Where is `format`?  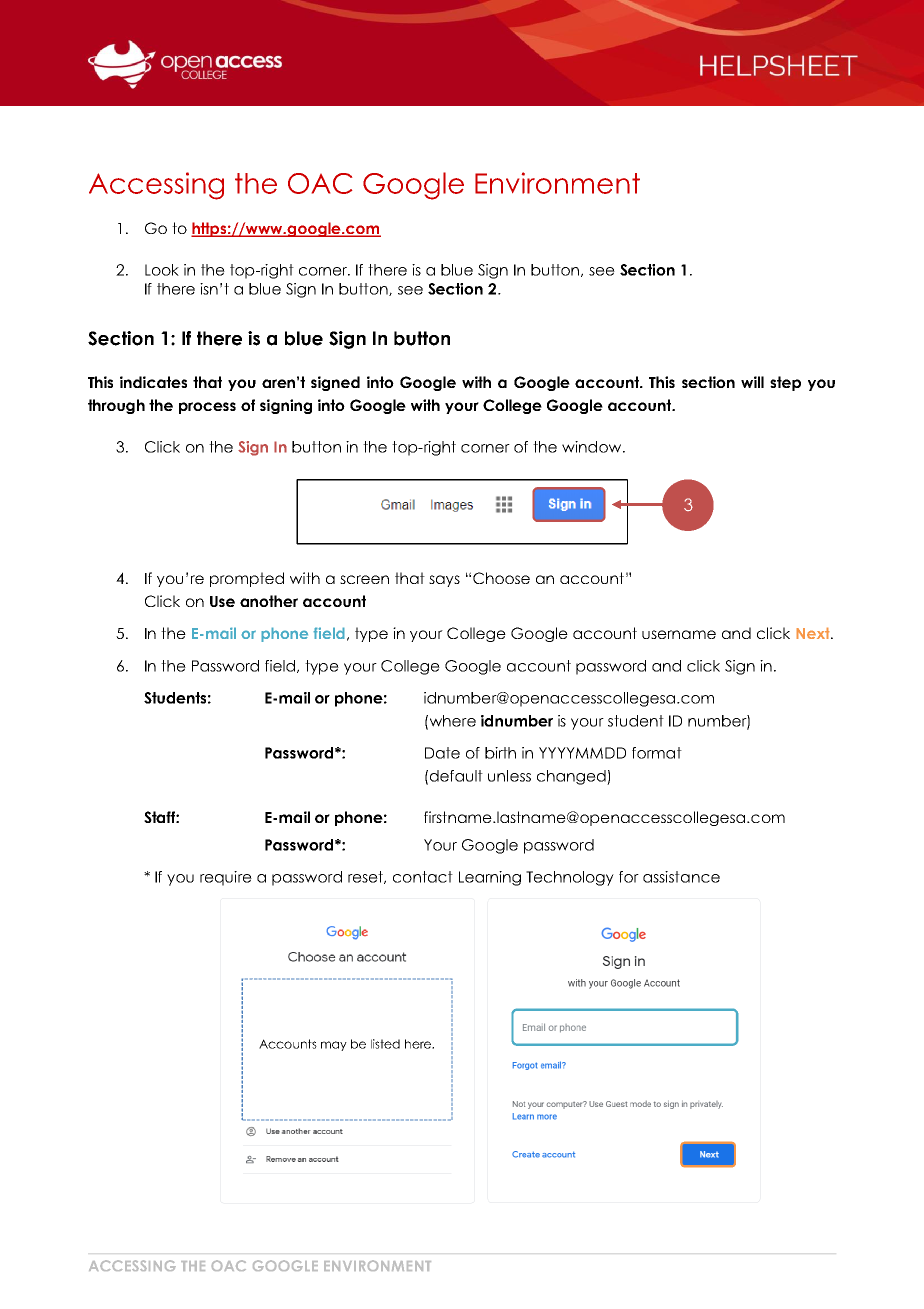
format is located at coordinates (657, 753).
